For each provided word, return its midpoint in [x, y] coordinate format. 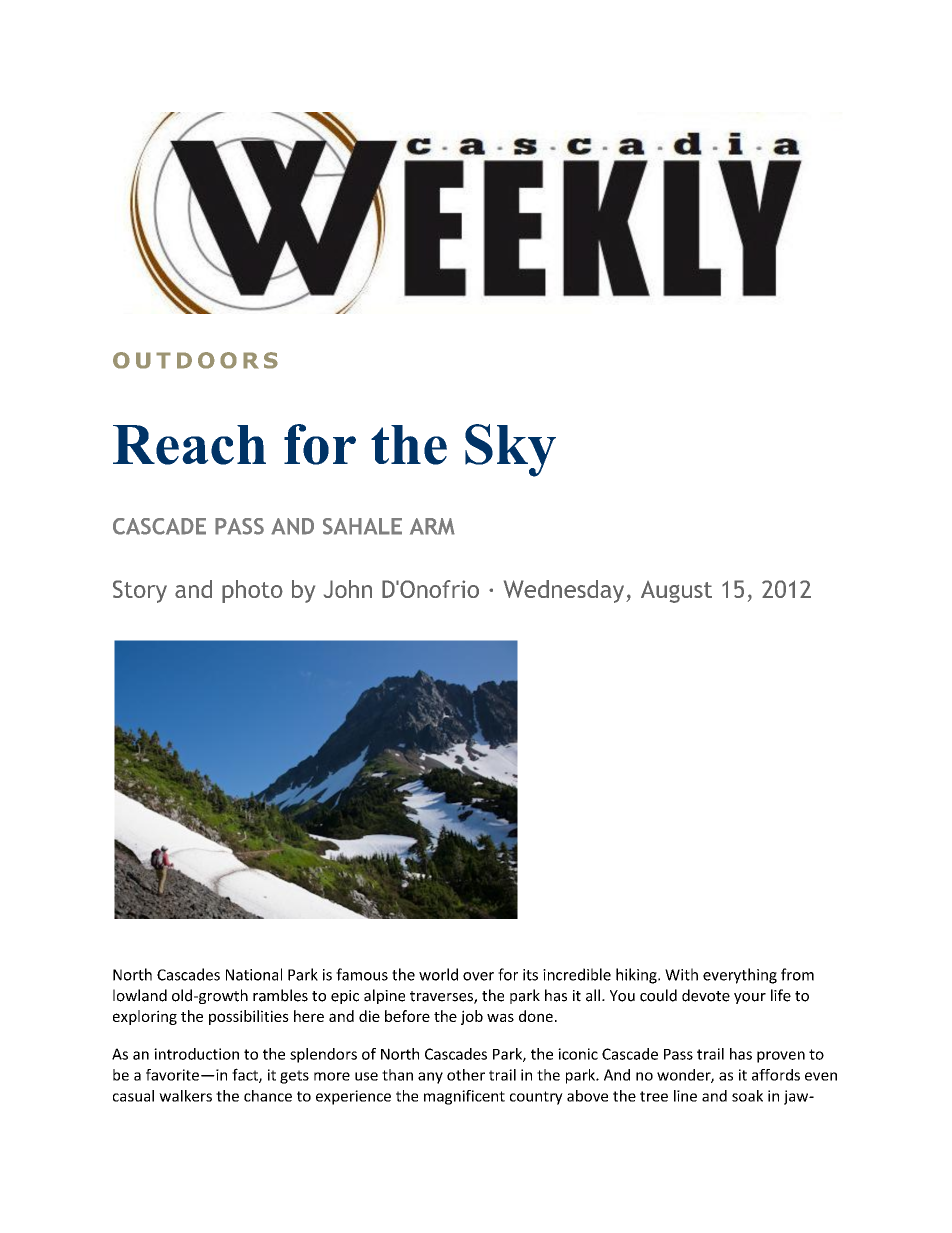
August [676, 592]
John [348, 589]
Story [140, 591]
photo [252, 591]
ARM [432, 526]
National [254, 974]
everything [740, 976]
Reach [189, 445]
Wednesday [565, 591]
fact [246, 1075]
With [681, 974]
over [478, 976]
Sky [510, 450]
